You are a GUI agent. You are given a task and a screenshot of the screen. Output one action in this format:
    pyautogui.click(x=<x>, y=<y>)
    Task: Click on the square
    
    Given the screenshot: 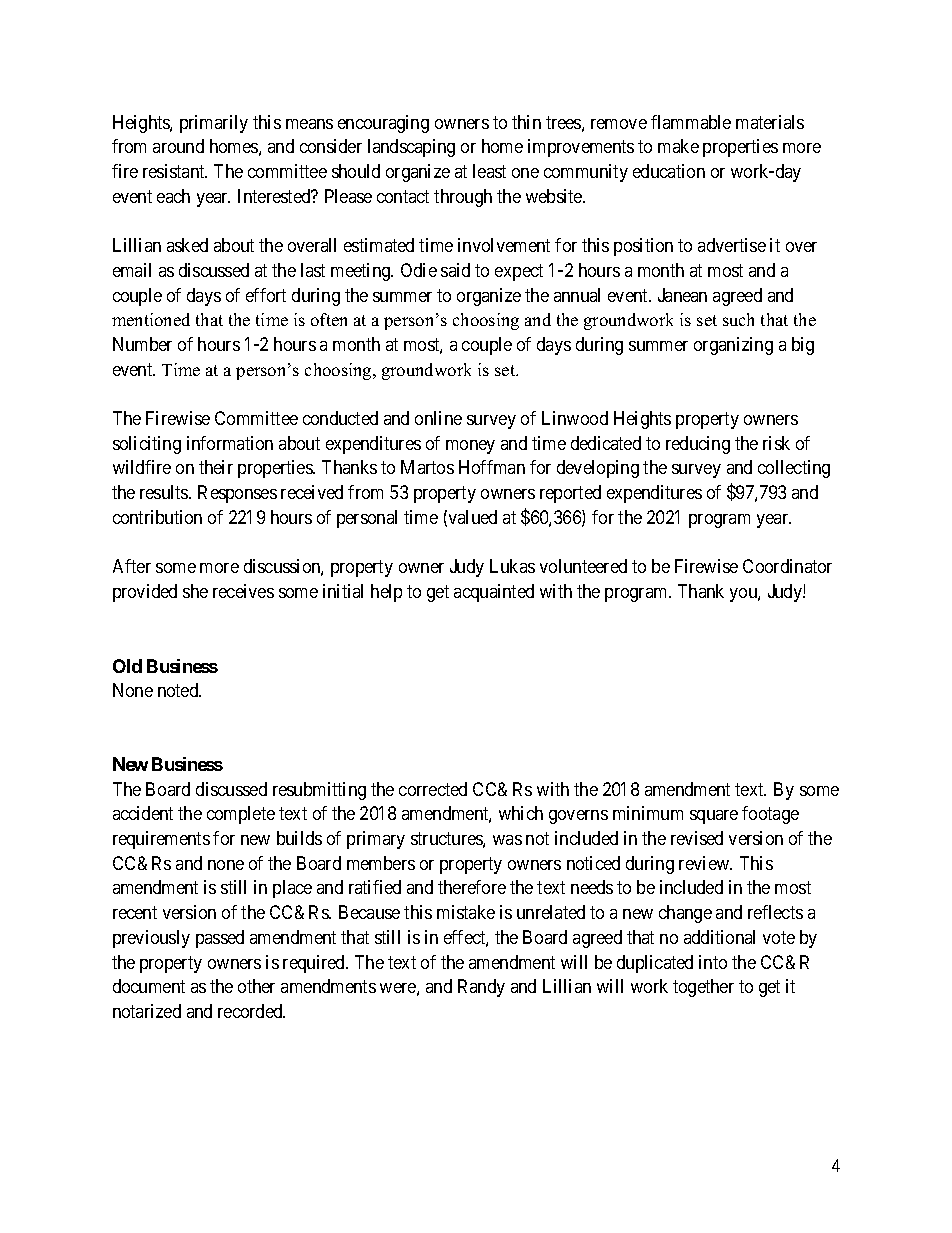 What is the action you would take?
    pyautogui.click(x=714, y=817)
